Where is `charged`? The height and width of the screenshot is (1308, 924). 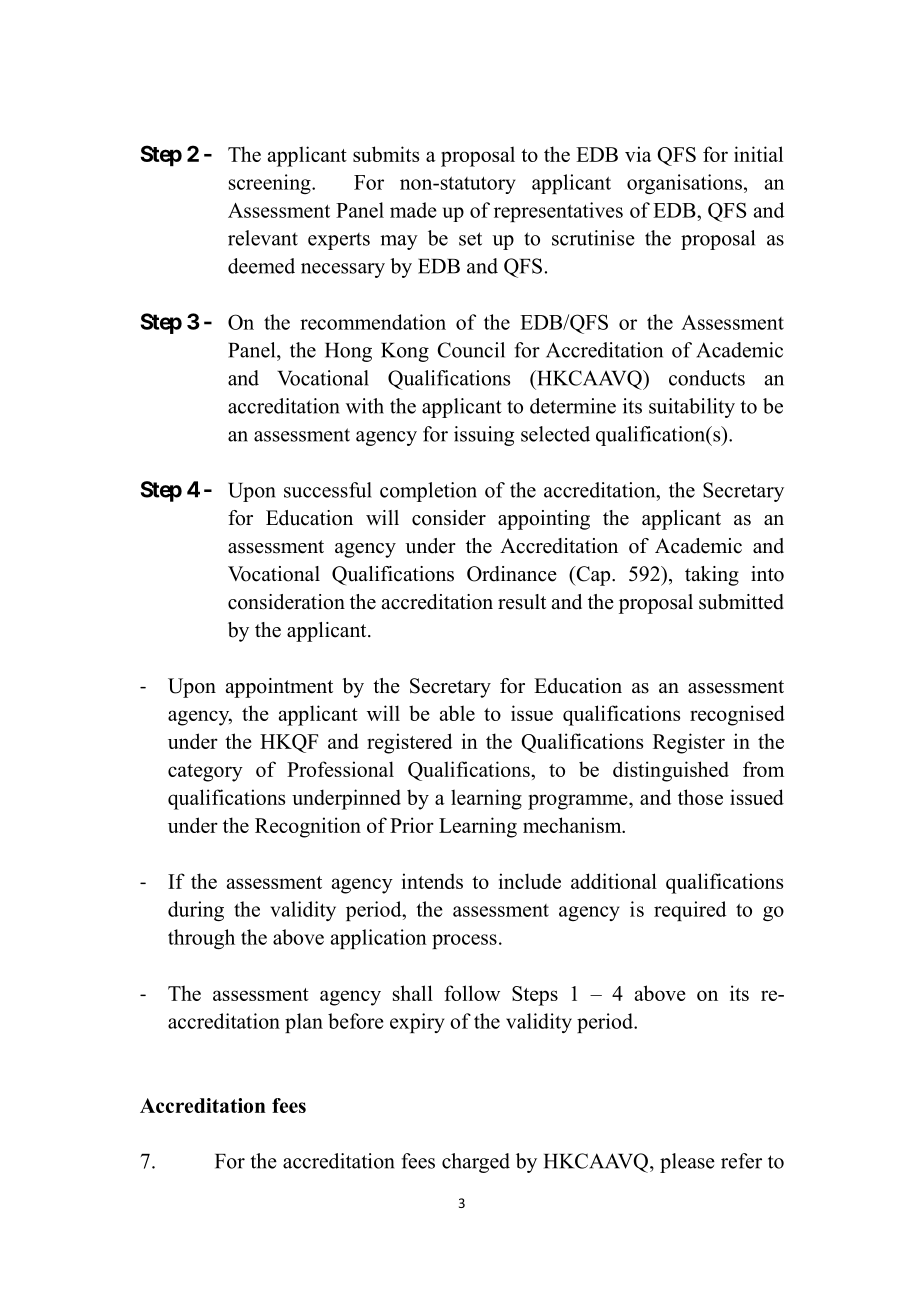
charged is located at coordinates (476, 1163).
